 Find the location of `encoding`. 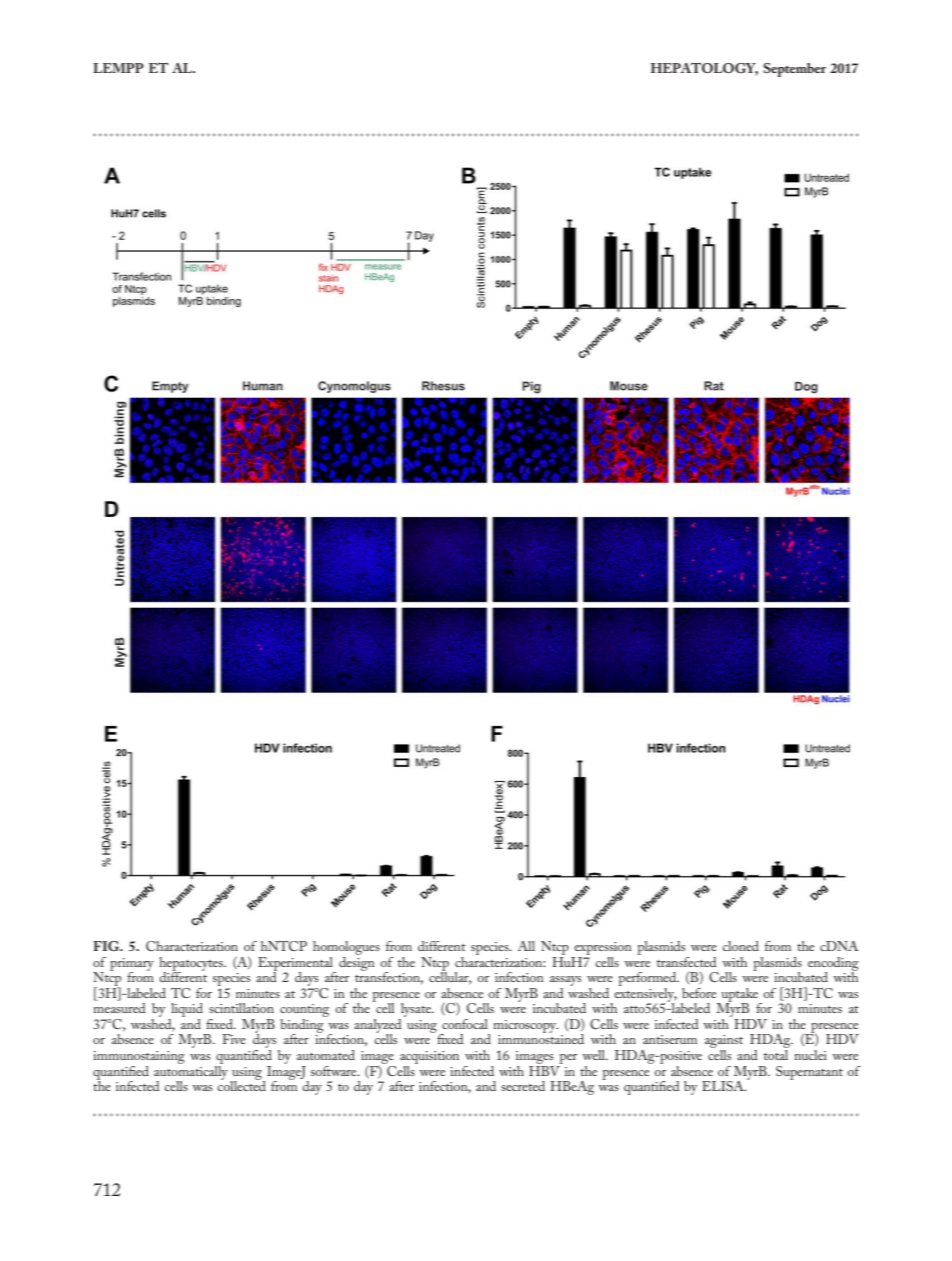

encoding is located at coordinates (833, 965).
